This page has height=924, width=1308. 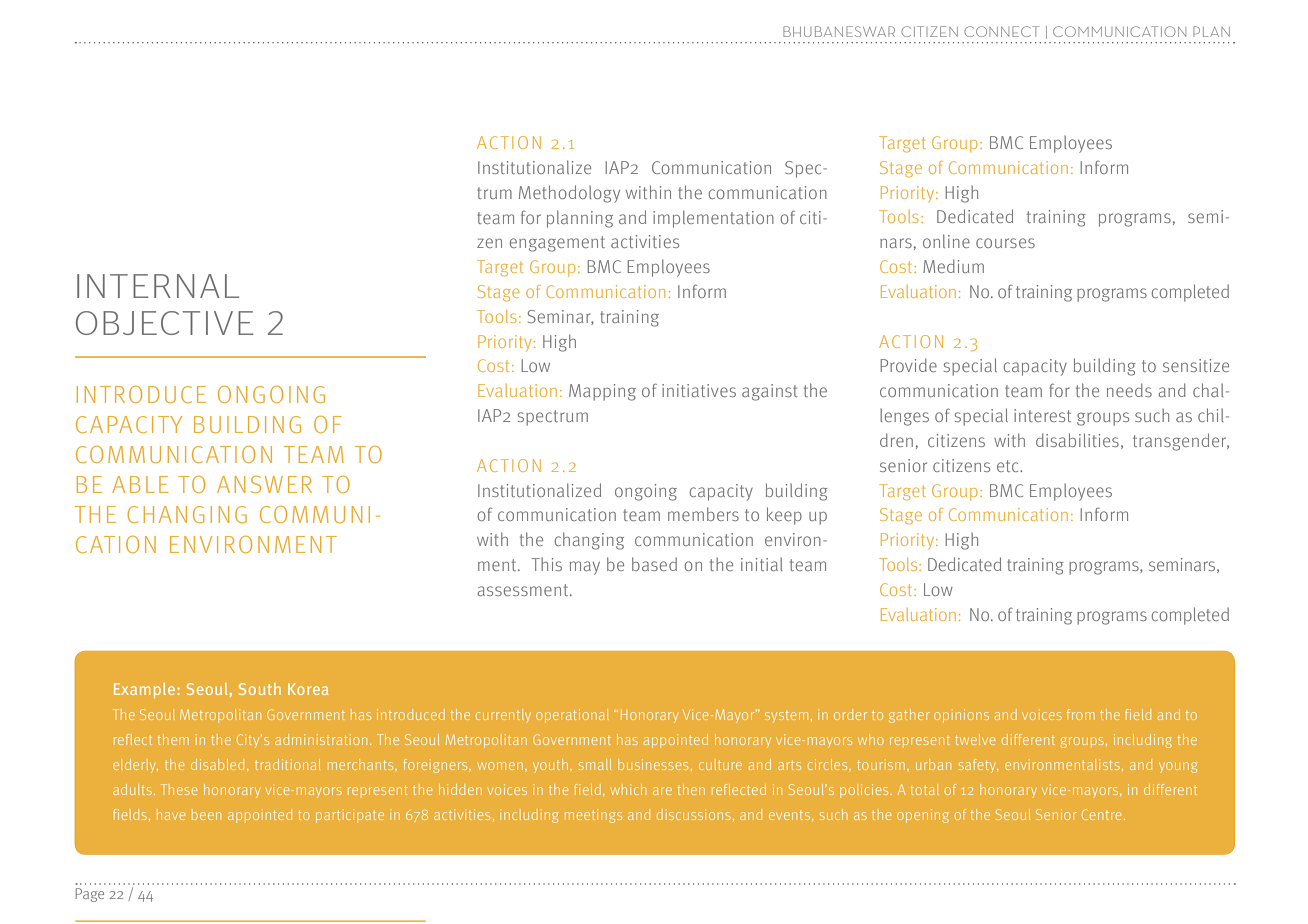 What do you see at coordinates (593, 816) in the page?
I see `meetings` at bounding box center [593, 816].
